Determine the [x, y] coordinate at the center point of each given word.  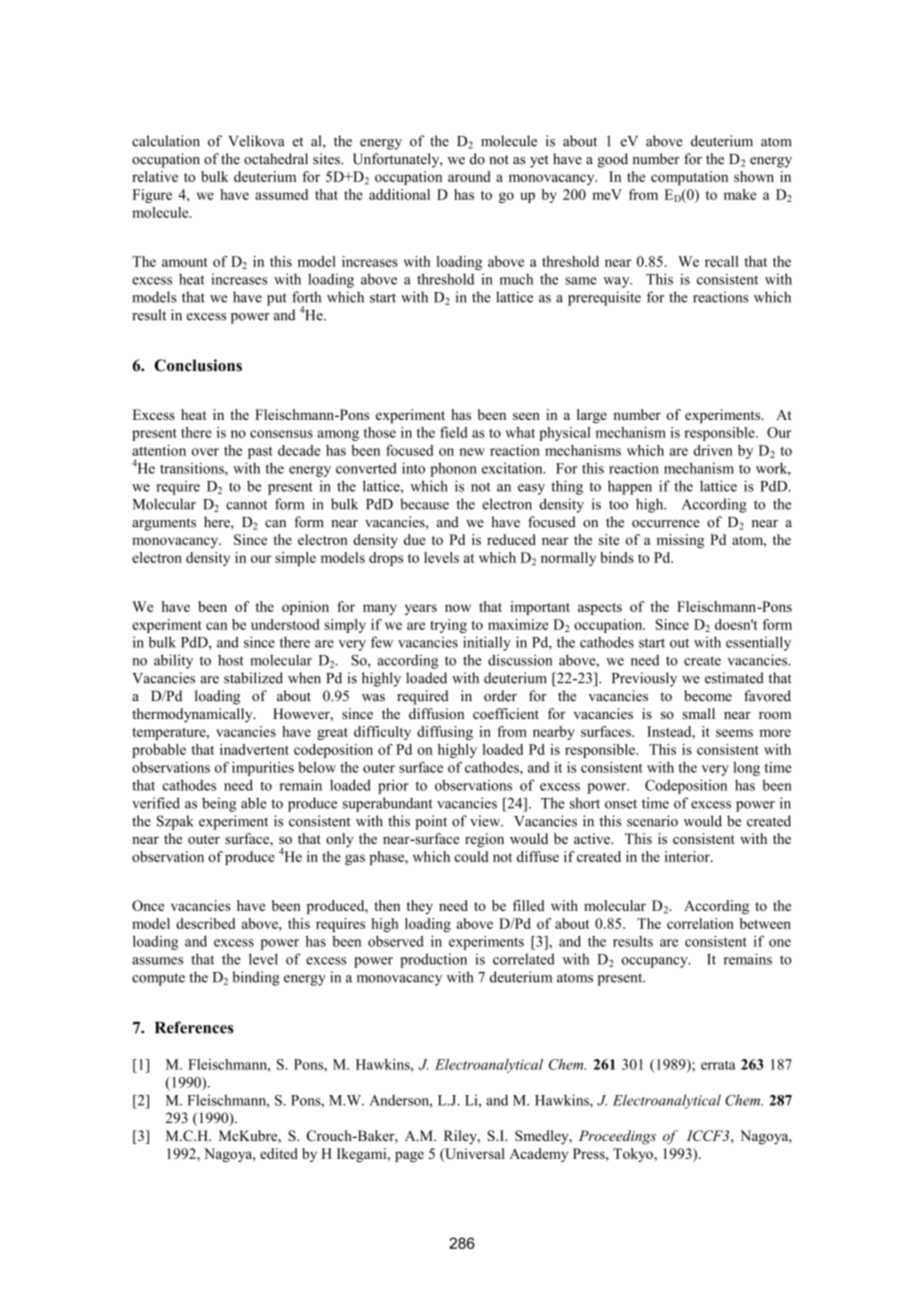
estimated [734, 678]
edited [279, 1153]
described [205, 923]
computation [689, 178]
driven [713, 450]
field [454, 432]
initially [487, 643]
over [205, 452]
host [231, 660]
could [472, 856]
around [469, 176]
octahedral [276, 159]
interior [688, 856]
